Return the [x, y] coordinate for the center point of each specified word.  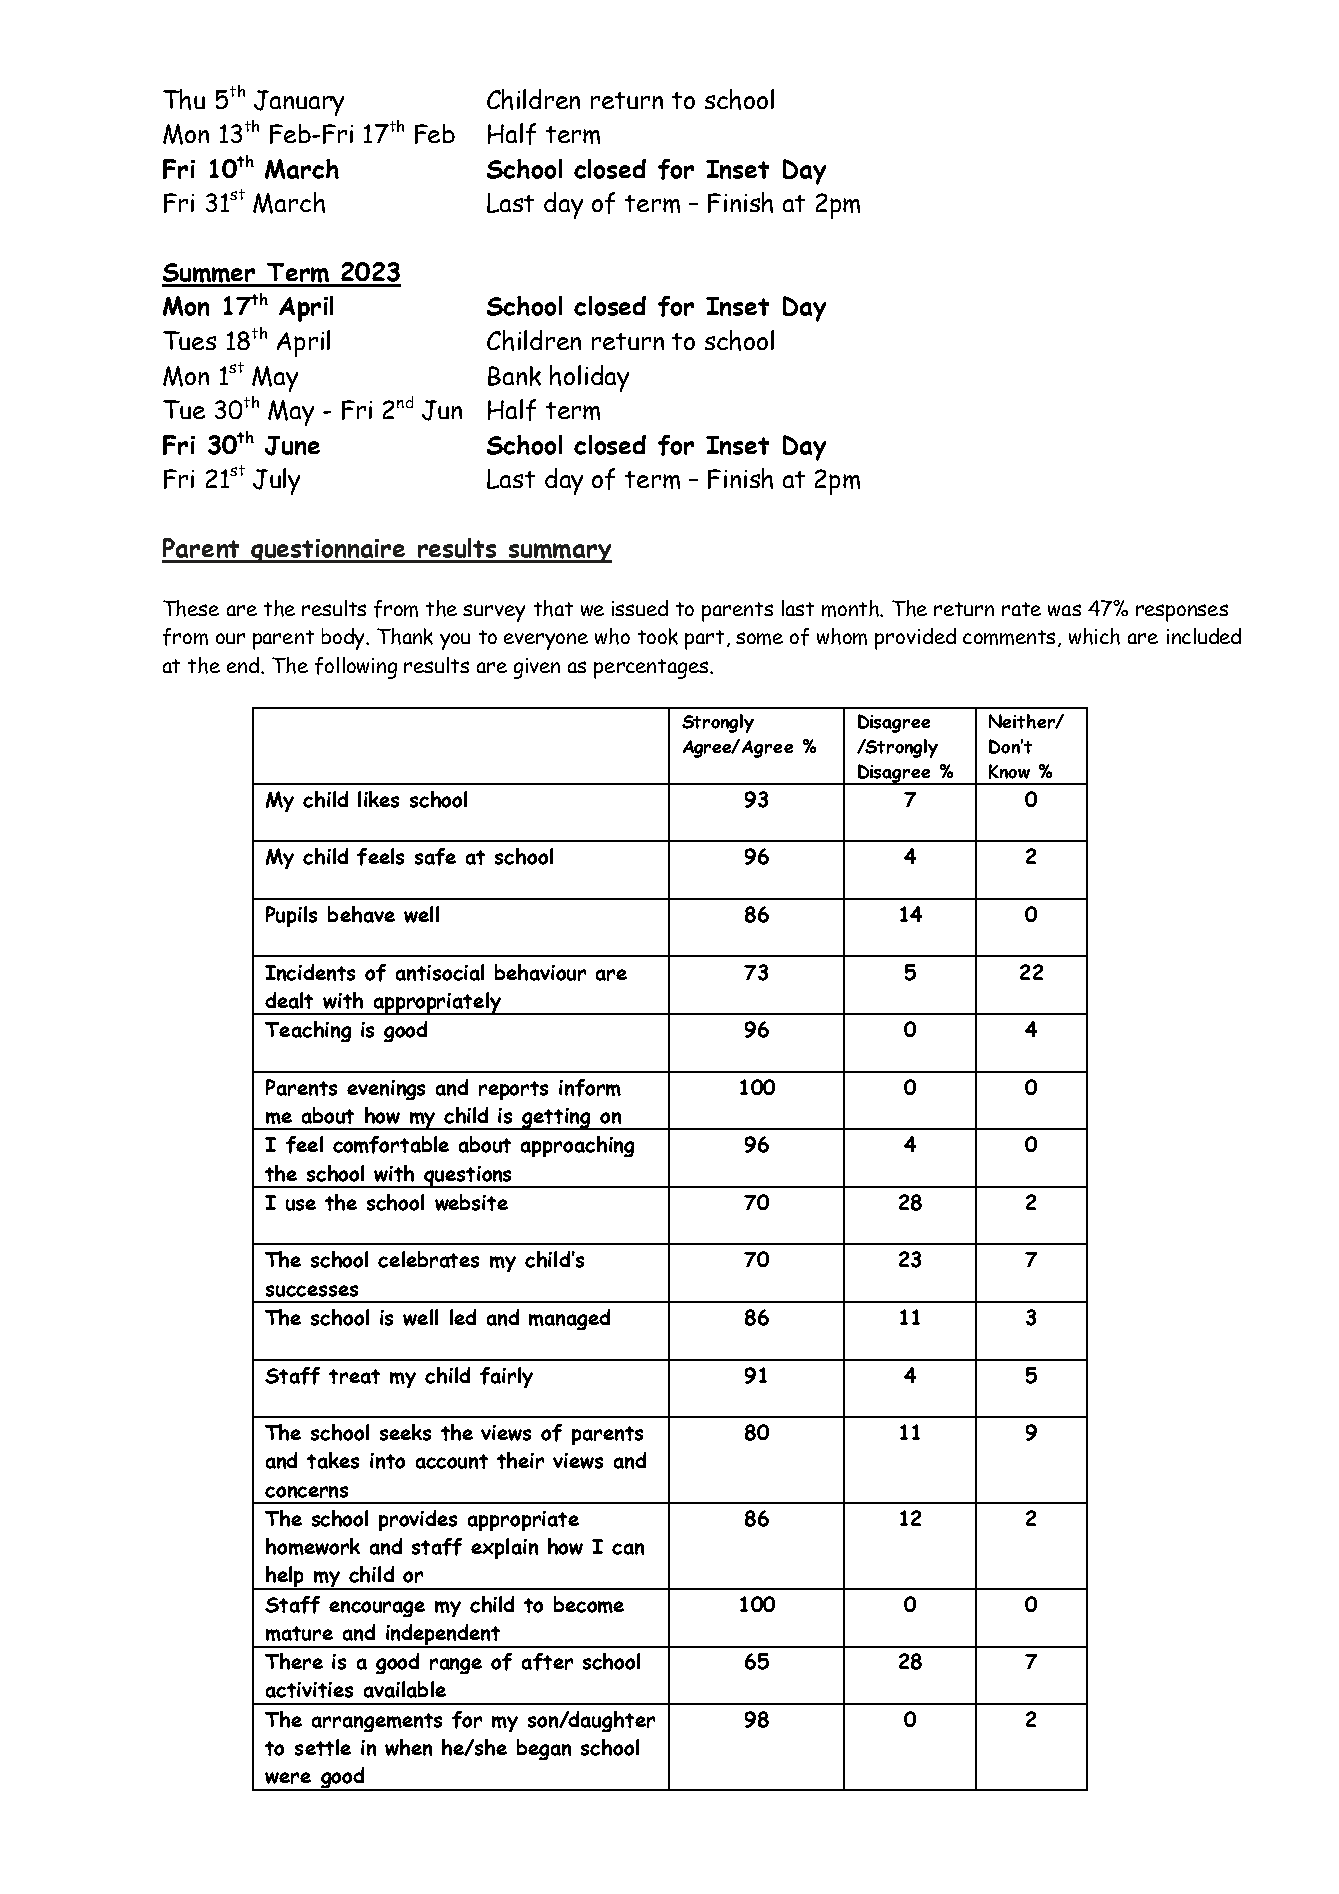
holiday [589, 378]
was [1064, 610]
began [544, 1749]
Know [1009, 771]
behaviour [540, 972]
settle [323, 1747]
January [299, 103]
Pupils [291, 916]
